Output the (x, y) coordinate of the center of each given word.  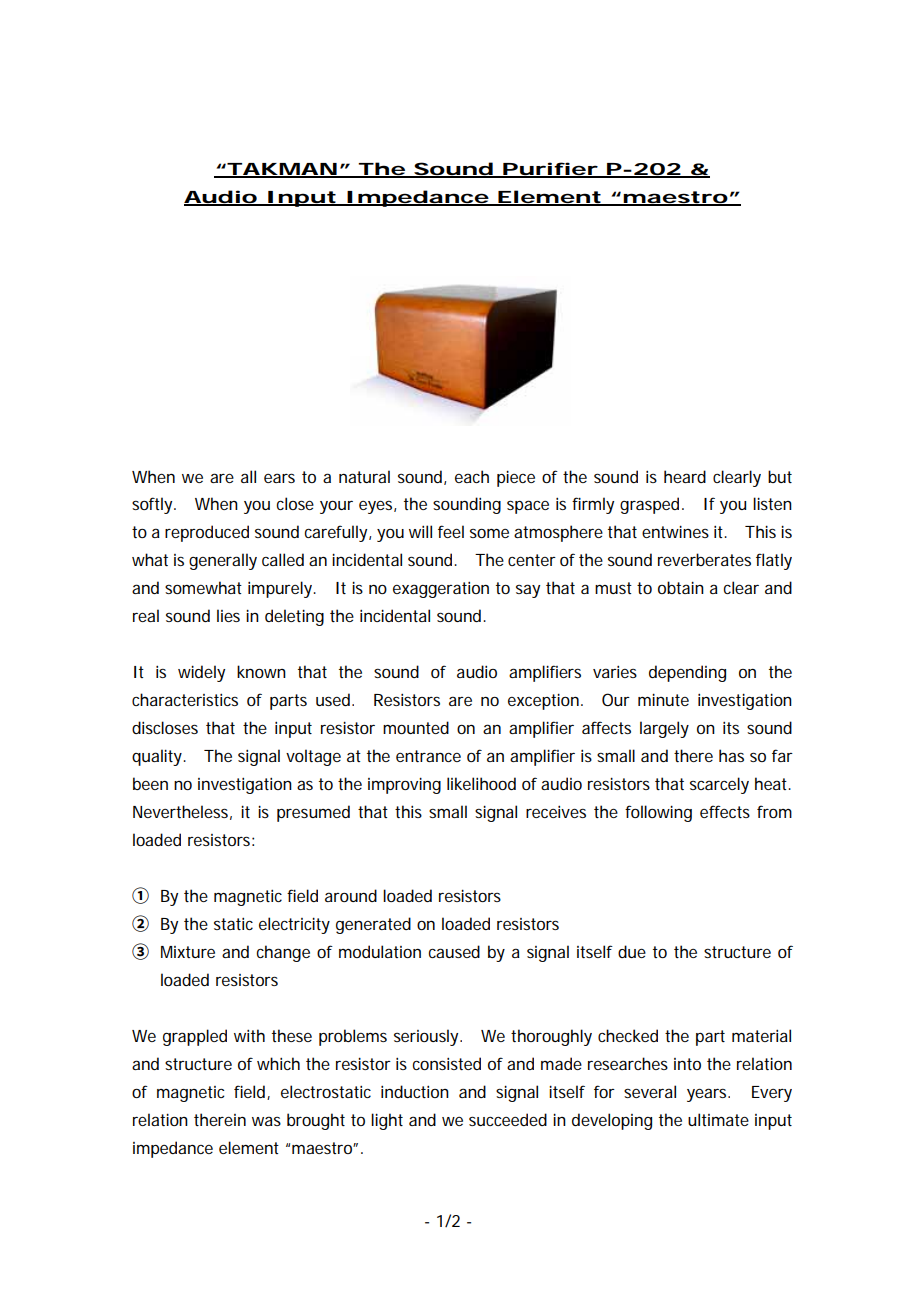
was (266, 1121)
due (632, 951)
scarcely (719, 785)
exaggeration (441, 590)
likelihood (481, 783)
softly (152, 505)
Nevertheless (180, 811)
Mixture (188, 952)
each (472, 476)
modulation (380, 951)
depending (687, 673)
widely (201, 673)
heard (685, 476)
